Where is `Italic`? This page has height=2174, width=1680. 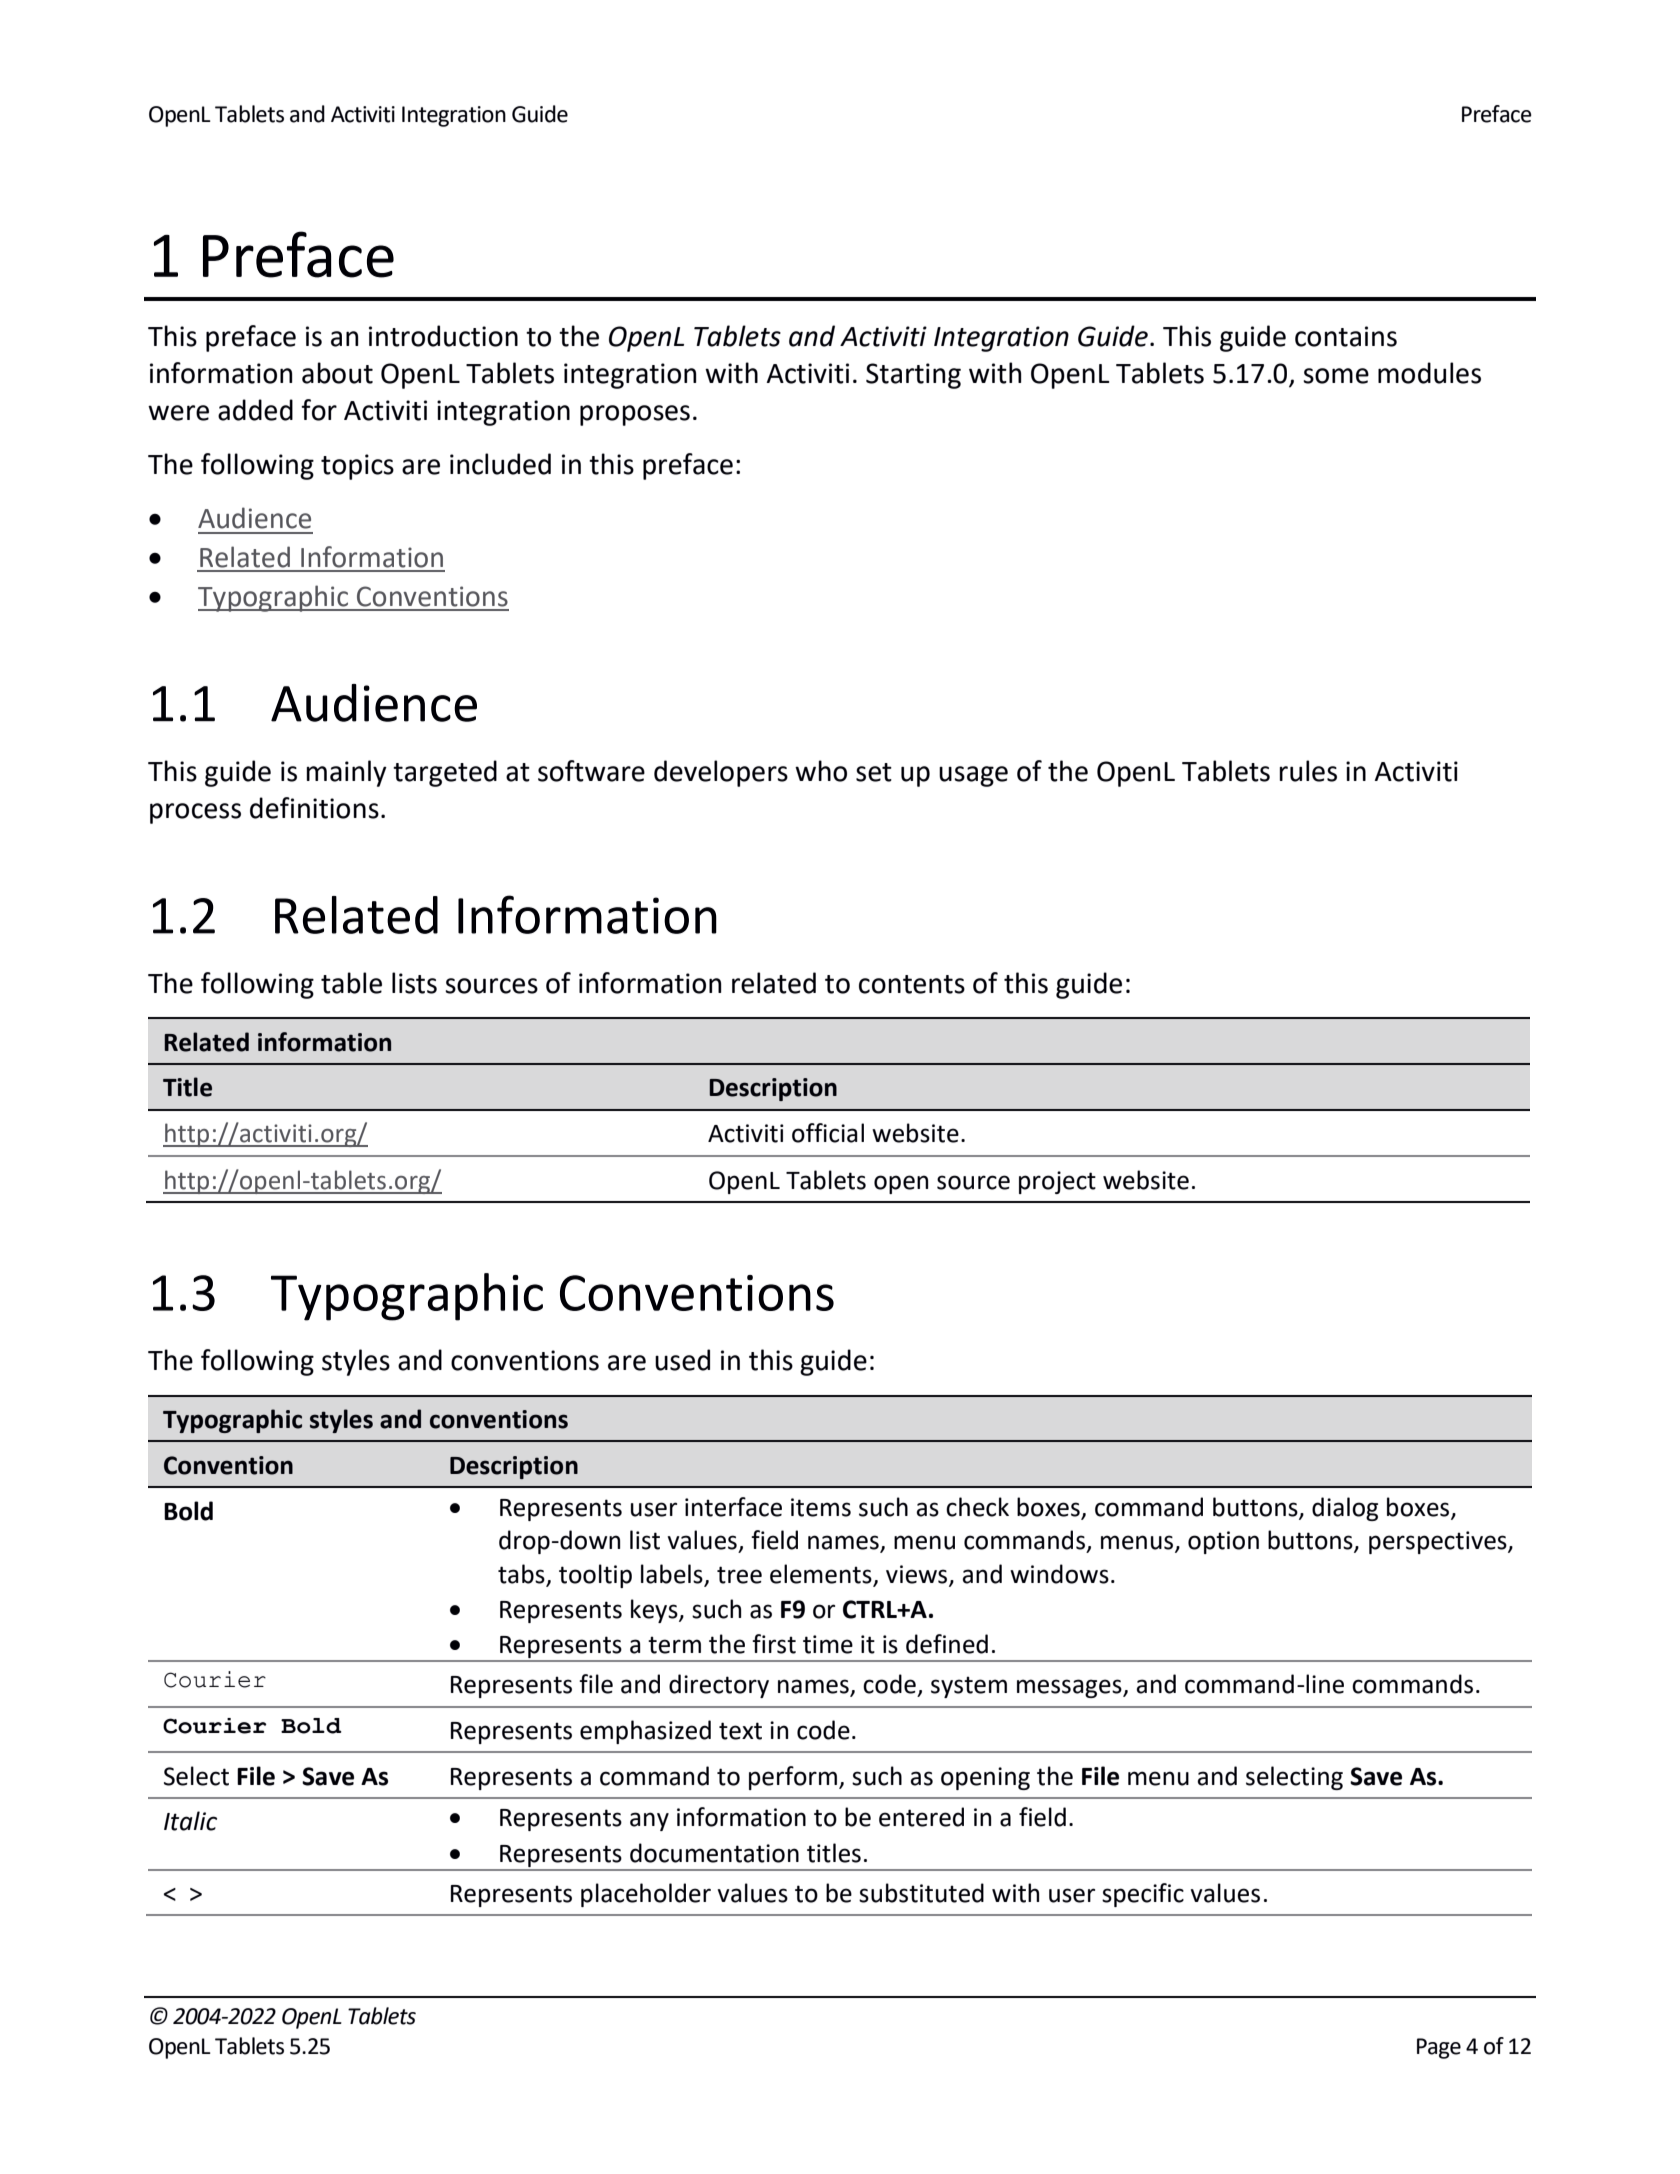
Italic is located at coordinates (190, 1821).
